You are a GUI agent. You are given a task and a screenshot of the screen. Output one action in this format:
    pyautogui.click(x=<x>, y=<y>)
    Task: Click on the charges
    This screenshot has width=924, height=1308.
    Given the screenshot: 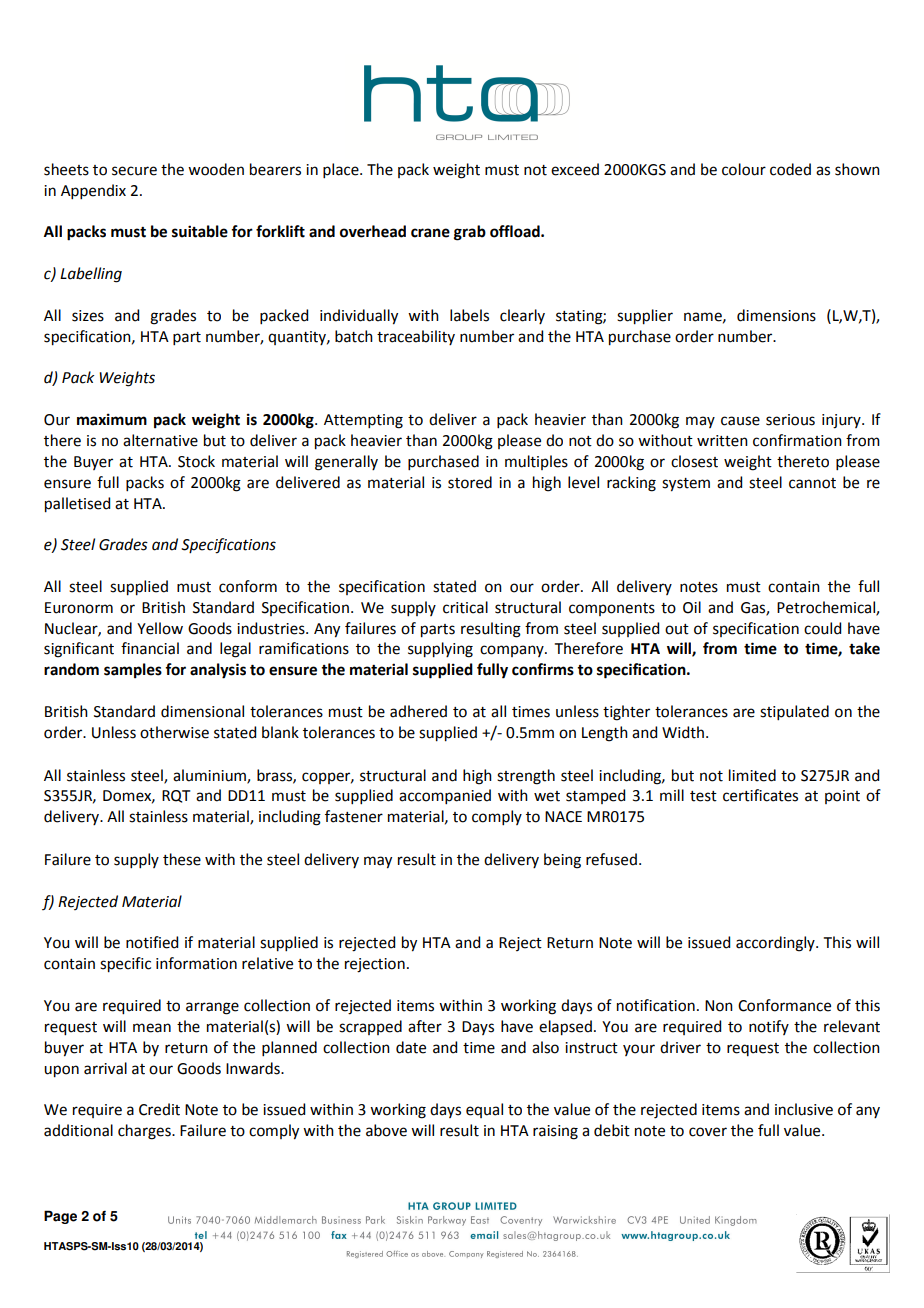 What is the action you would take?
    pyautogui.click(x=145, y=1132)
